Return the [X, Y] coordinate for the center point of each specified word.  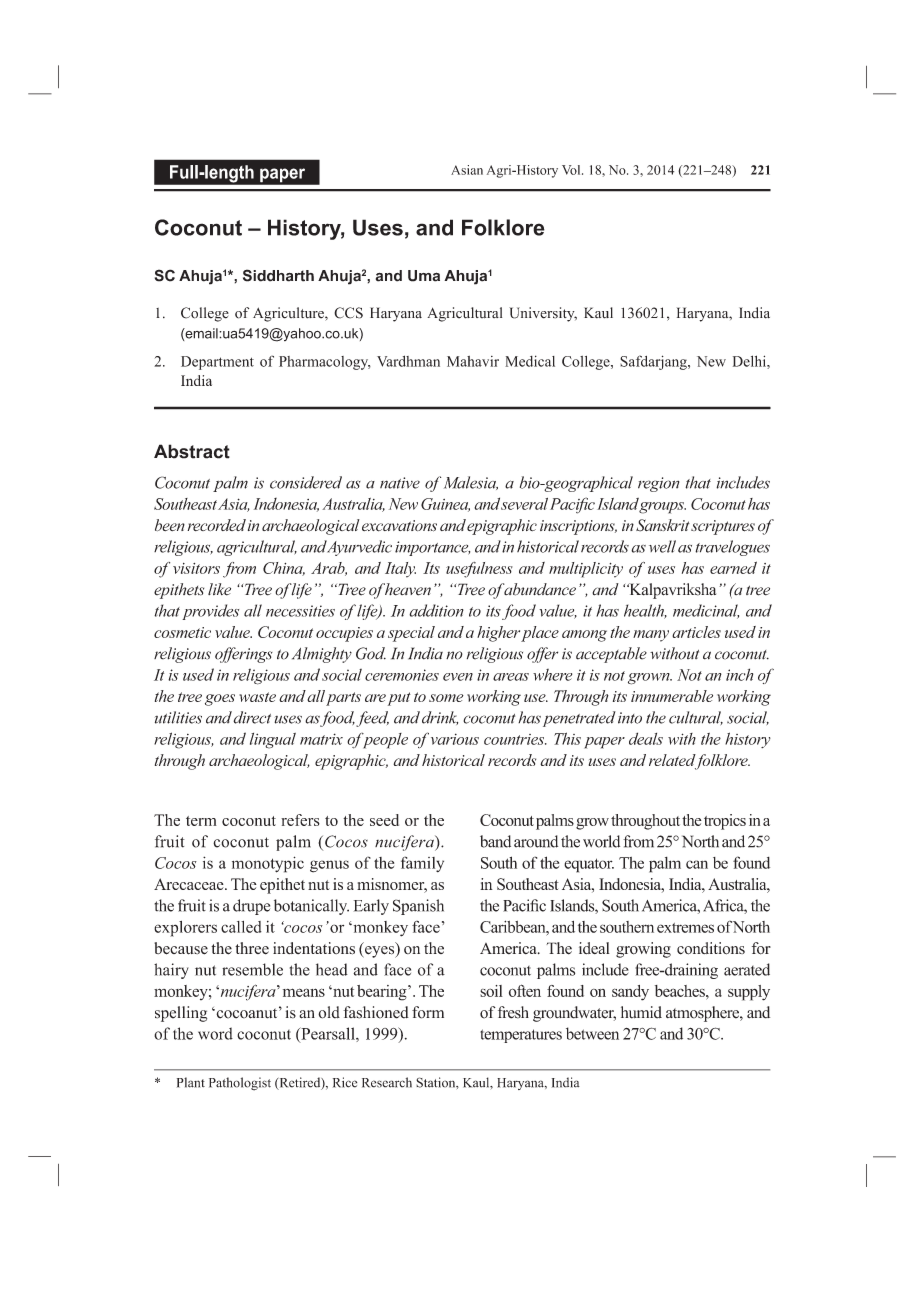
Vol [572, 170]
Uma [424, 276]
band [495, 841]
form [428, 1012]
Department [217, 363]
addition [436, 610]
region [658, 484]
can [697, 864]
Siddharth [278, 275]
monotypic [268, 864]
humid [641, 1012]
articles [696, 632]
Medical [530, 361]
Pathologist [240, 1084]
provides [210, 612]
